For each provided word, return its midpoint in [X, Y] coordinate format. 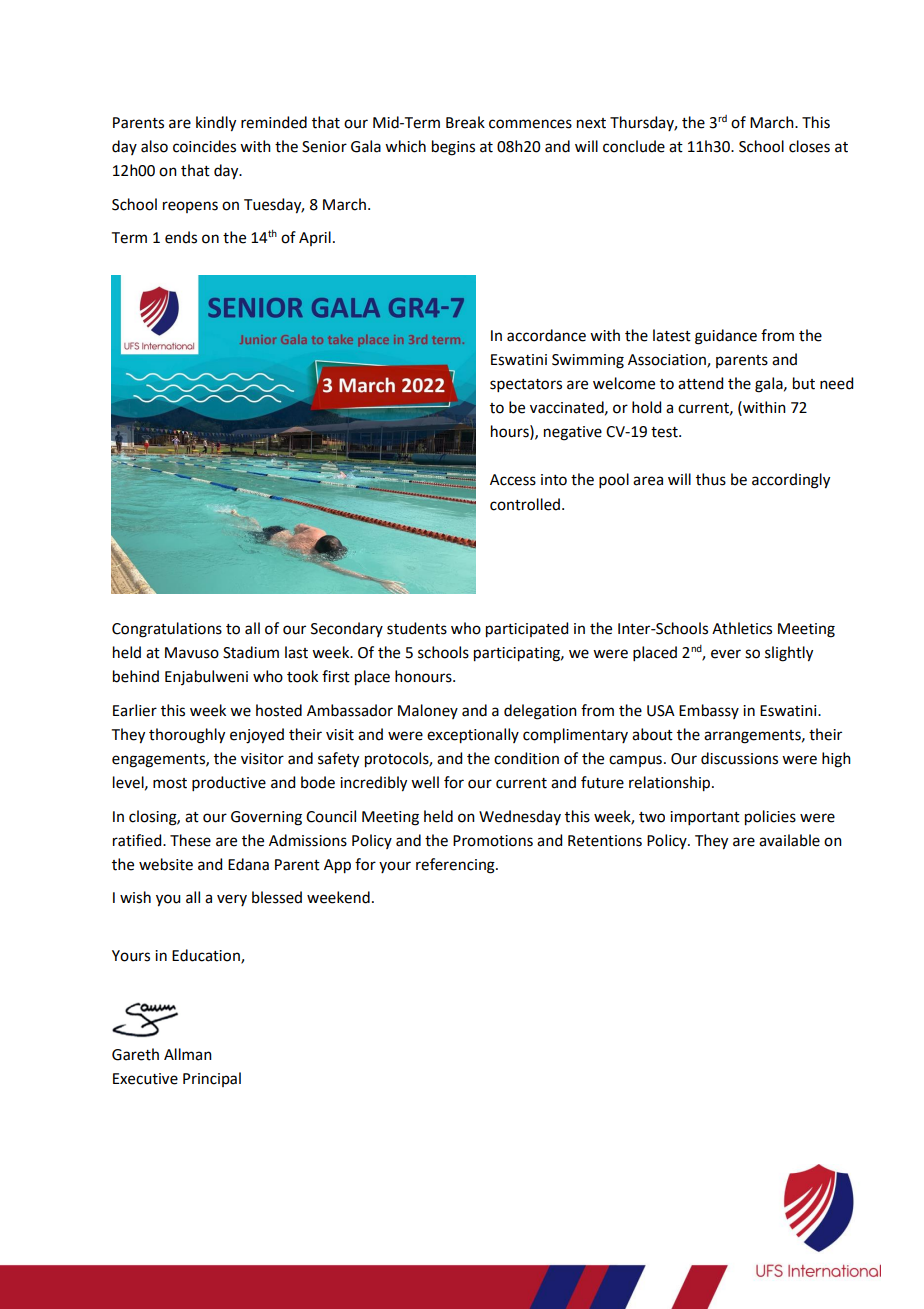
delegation [540, 712]
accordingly [791, 481]
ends [181, 237]
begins [453, 148]
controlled [525, 504]
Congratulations [167, 630]
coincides [204, 146]
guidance [726, 337]
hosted [279, 710]
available [789, 840]
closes [809, 146]
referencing [456, 866]
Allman [188, 1054]
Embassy [709, 711]
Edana [248, 864]
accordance [546, 335]
